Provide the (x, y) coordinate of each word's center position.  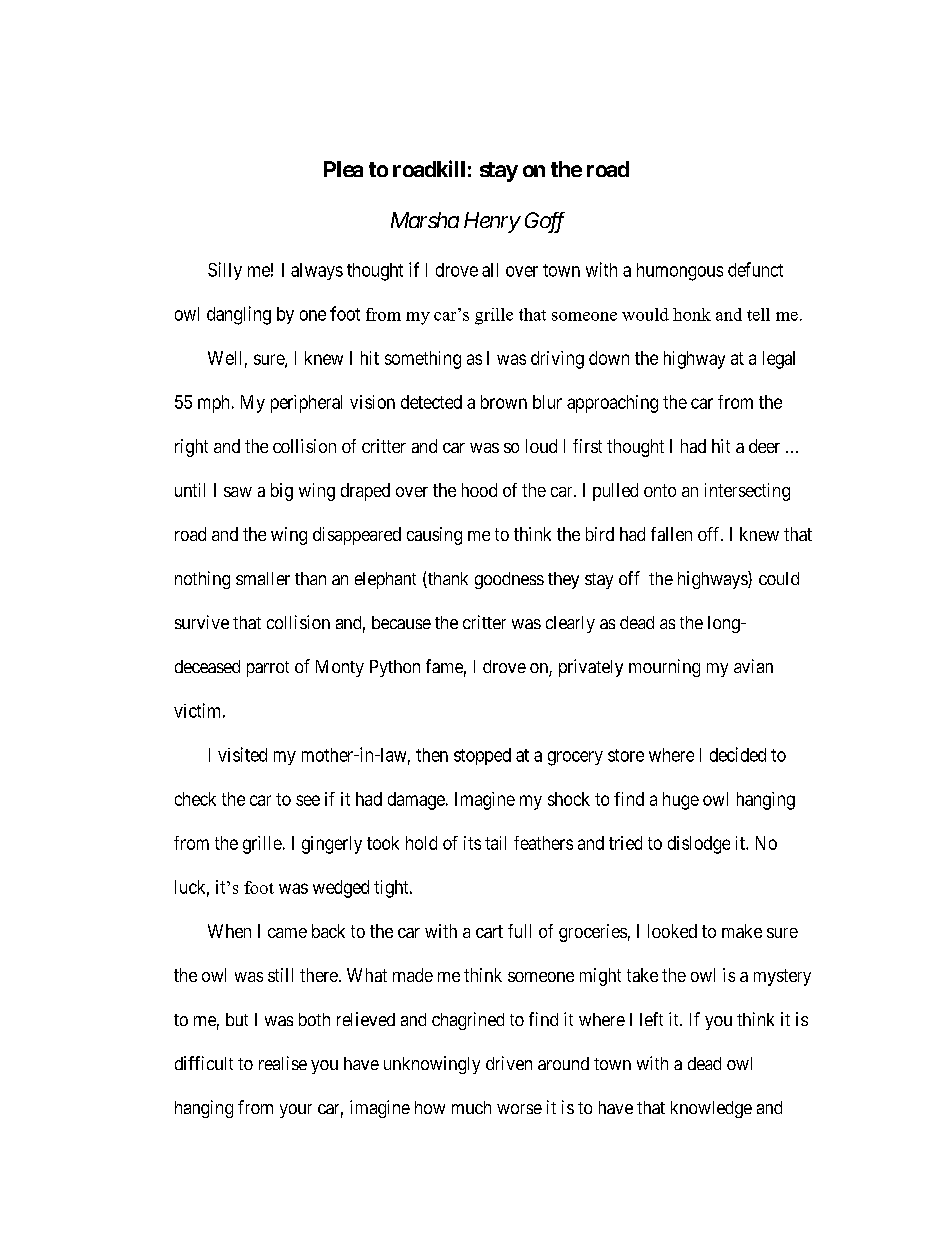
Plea (343, 169)
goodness (509, 580)
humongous (680, 272)
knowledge (711, 1109)
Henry (492, 222)
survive (202, 622)
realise (283, 1063)
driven (509, 1063)
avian (753, 666)
